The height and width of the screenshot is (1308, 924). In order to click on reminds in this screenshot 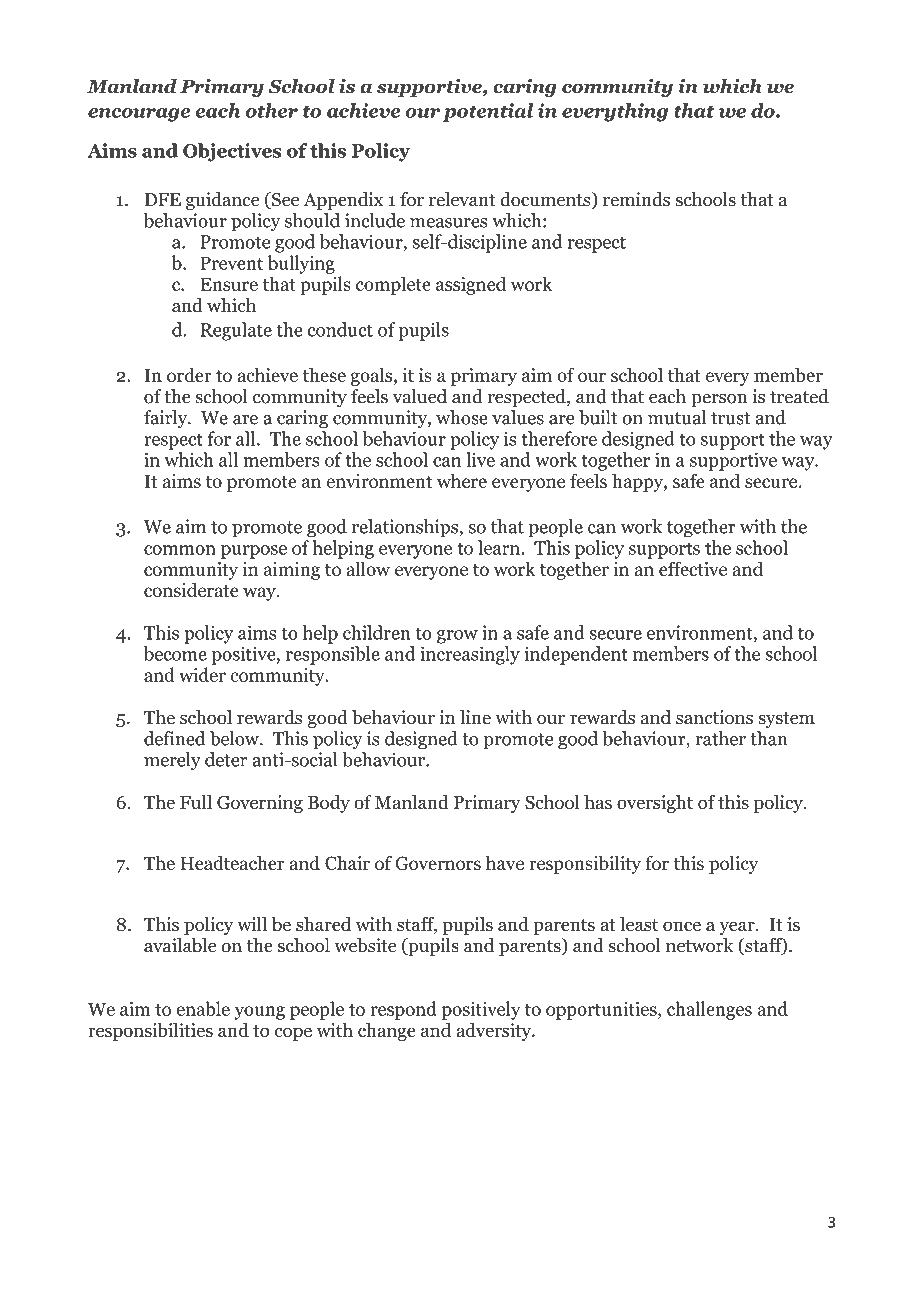, I will do `click(636, 199)`.
